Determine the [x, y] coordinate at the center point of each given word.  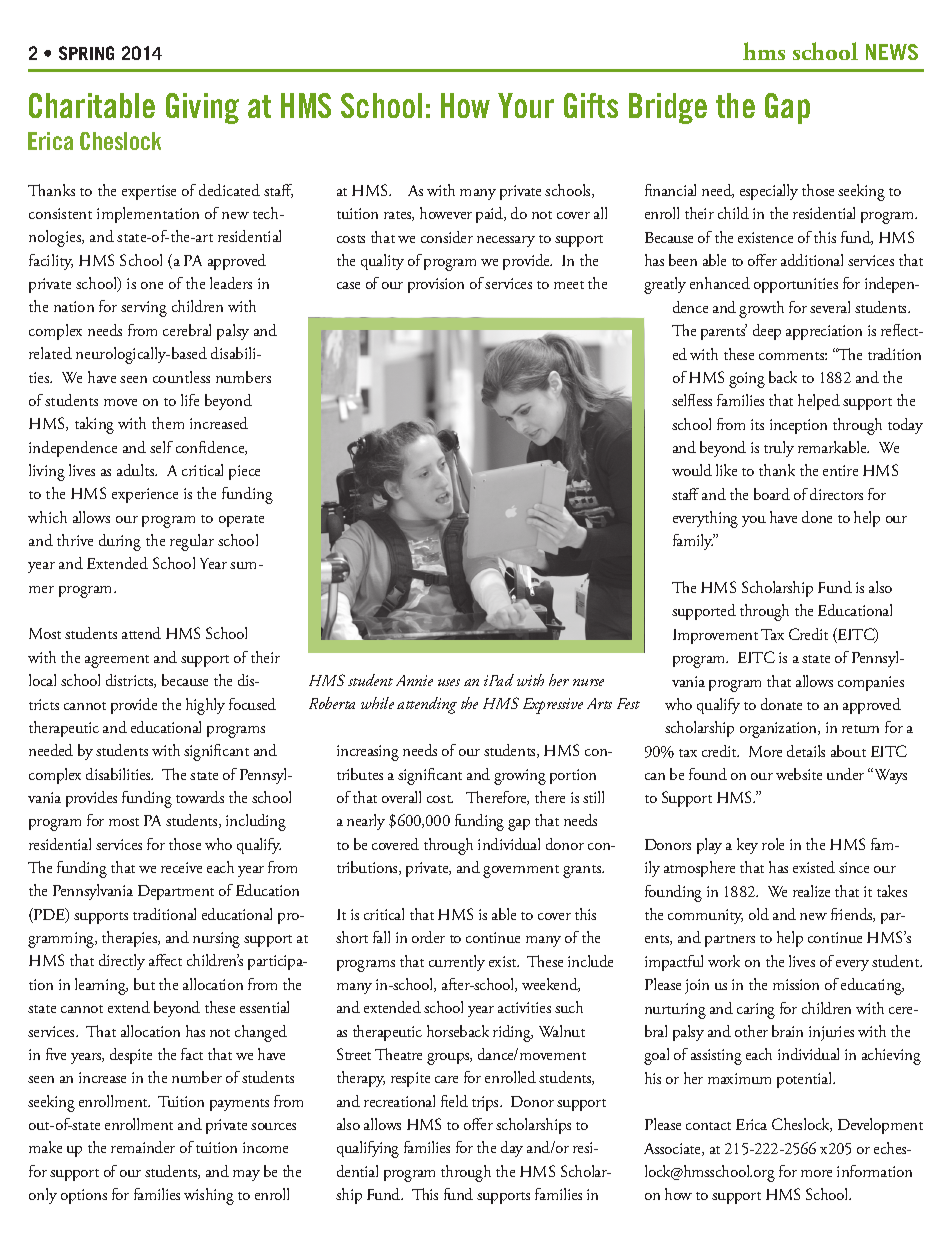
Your [526, 105]
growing [520, 777]
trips [486, 1103]
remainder [143, 1147]
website [799, 774]
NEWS [892, 52]
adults [137, 470]
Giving [202, 108]
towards [200, 797]
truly [779, 449]
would [692, 470]
